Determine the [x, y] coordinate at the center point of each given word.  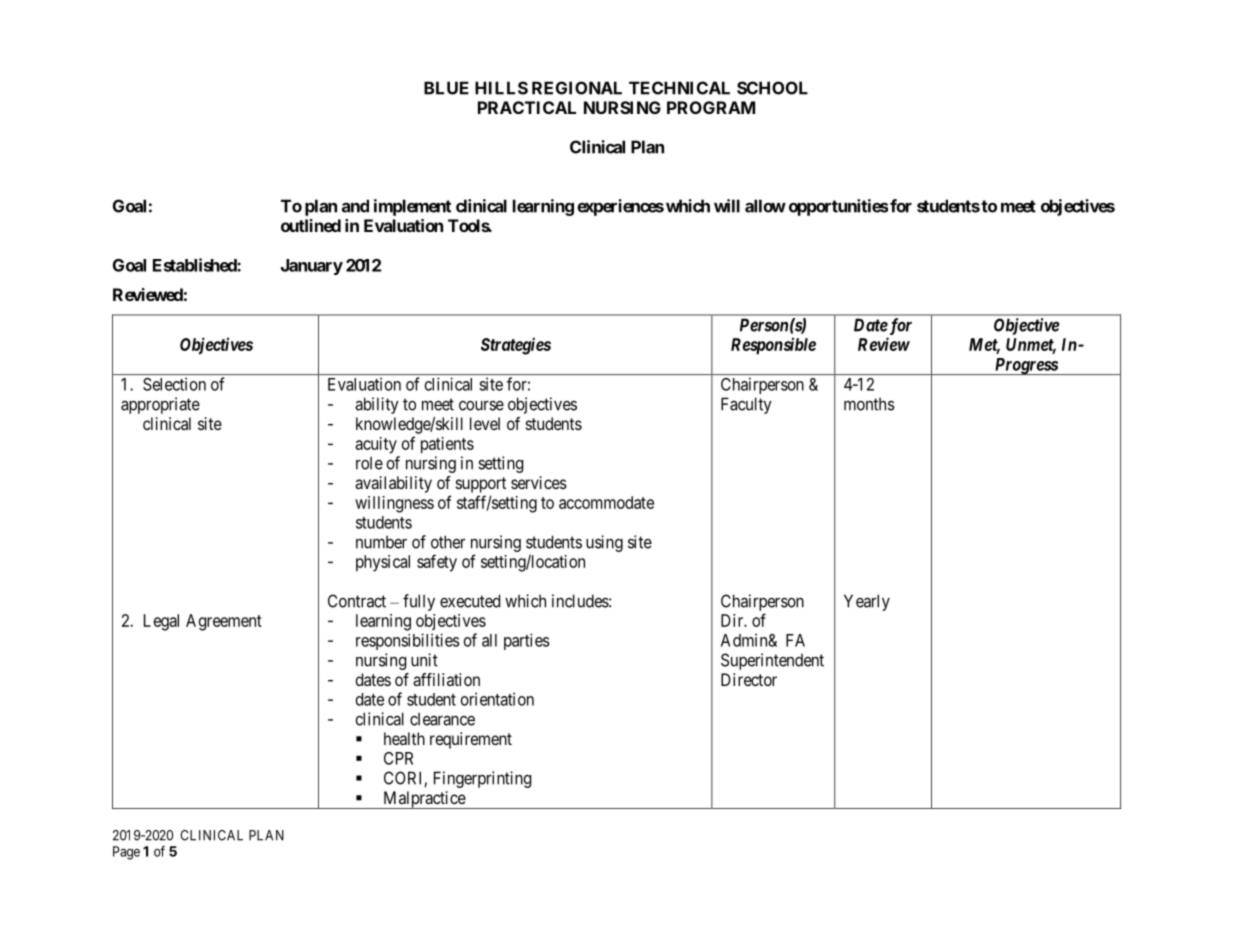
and [355, 206]
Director [749, 679]
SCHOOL [772, 88]
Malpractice [424, 800]
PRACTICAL [527, 107]
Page [126, 853]
